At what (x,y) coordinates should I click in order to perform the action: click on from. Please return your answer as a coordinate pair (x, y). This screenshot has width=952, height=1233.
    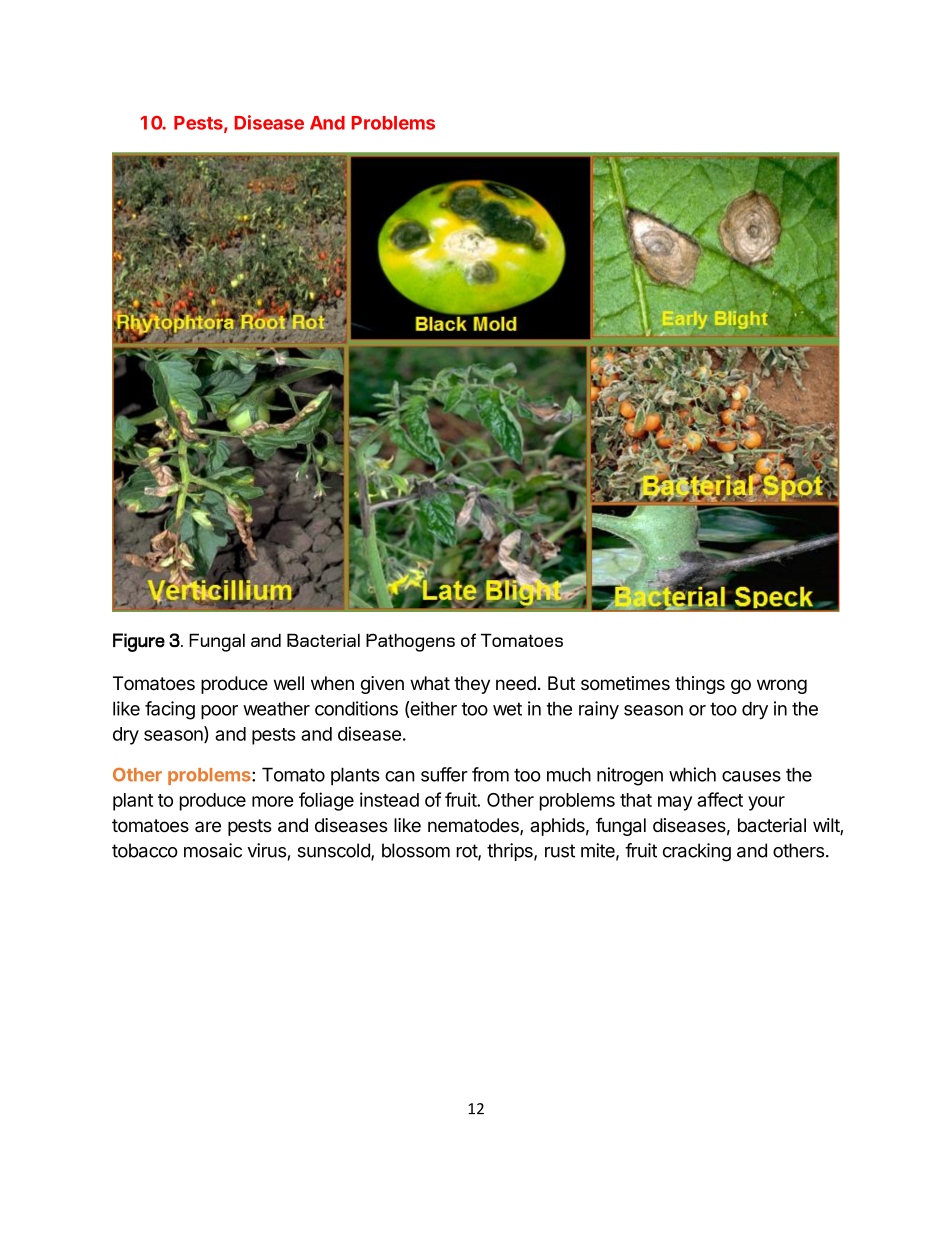
    Looking at the image, I should click on (490, 774).
